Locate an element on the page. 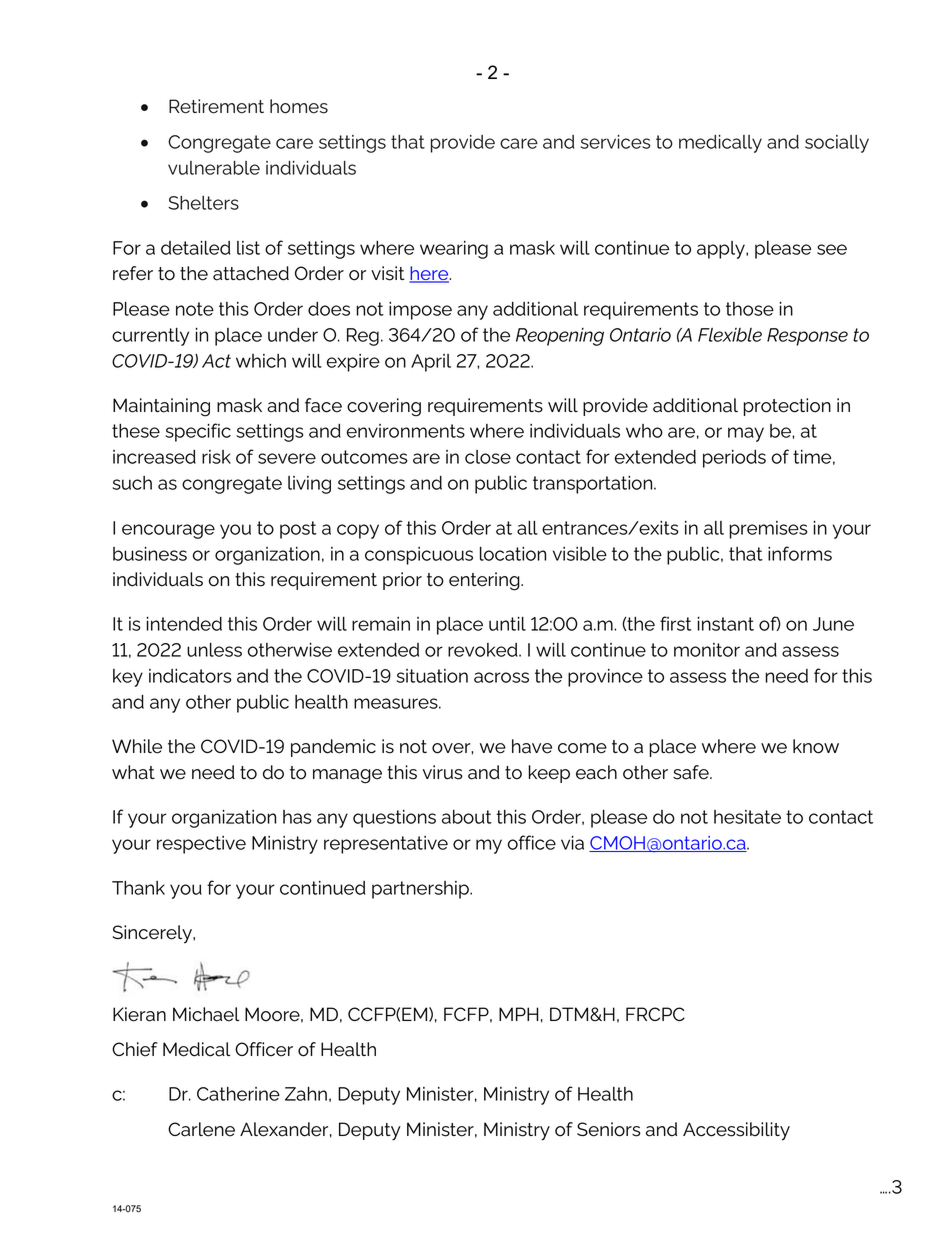  until is located at coordinates (507, 624).
